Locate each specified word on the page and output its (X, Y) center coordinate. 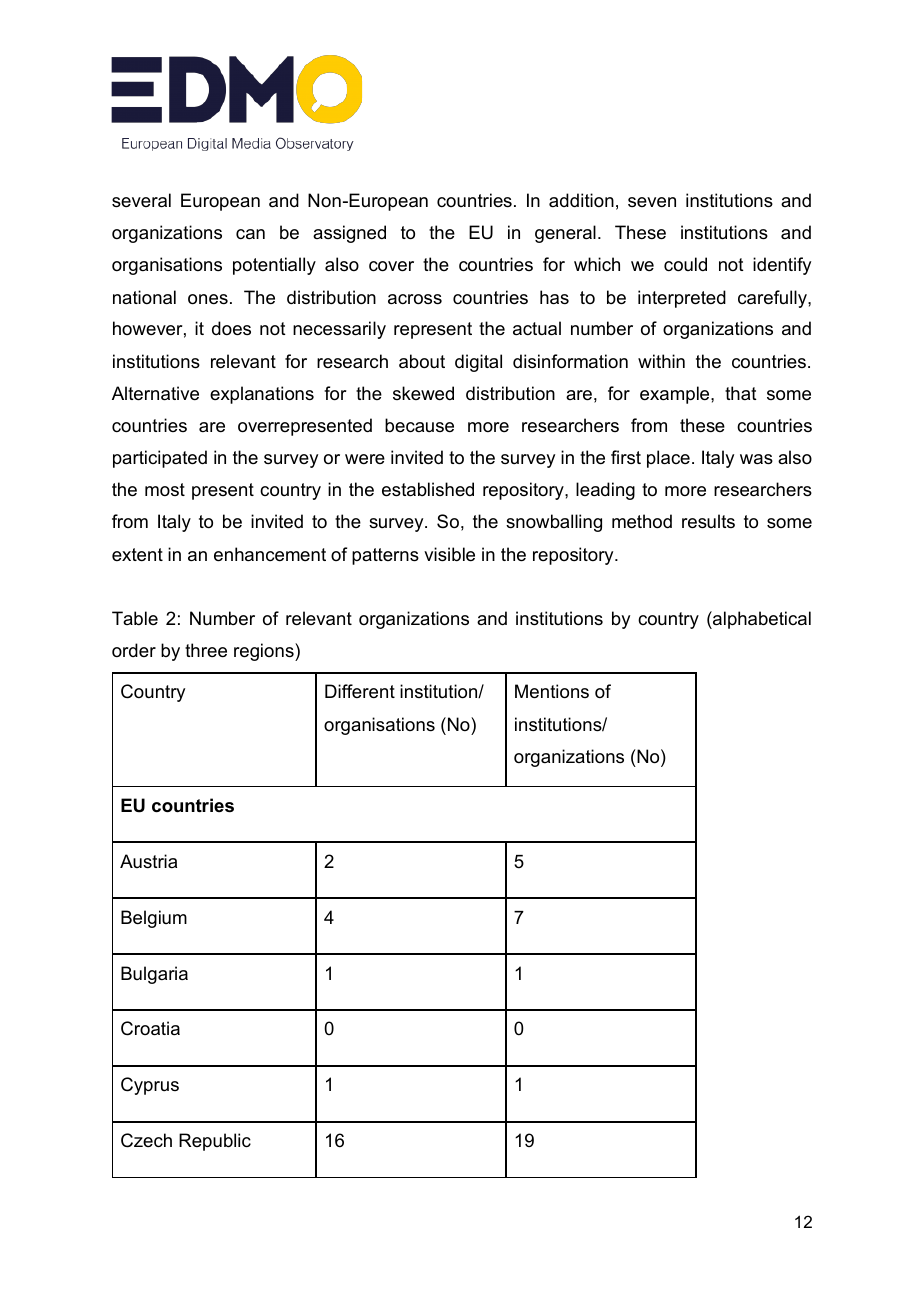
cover (391, 266)
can (250, 234)
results (708, 521)
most (165, 489)
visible (449, 554)
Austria (148, 861)
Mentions (552, 691)
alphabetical (761, 620)
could (685, 264)
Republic (215, 1142)
